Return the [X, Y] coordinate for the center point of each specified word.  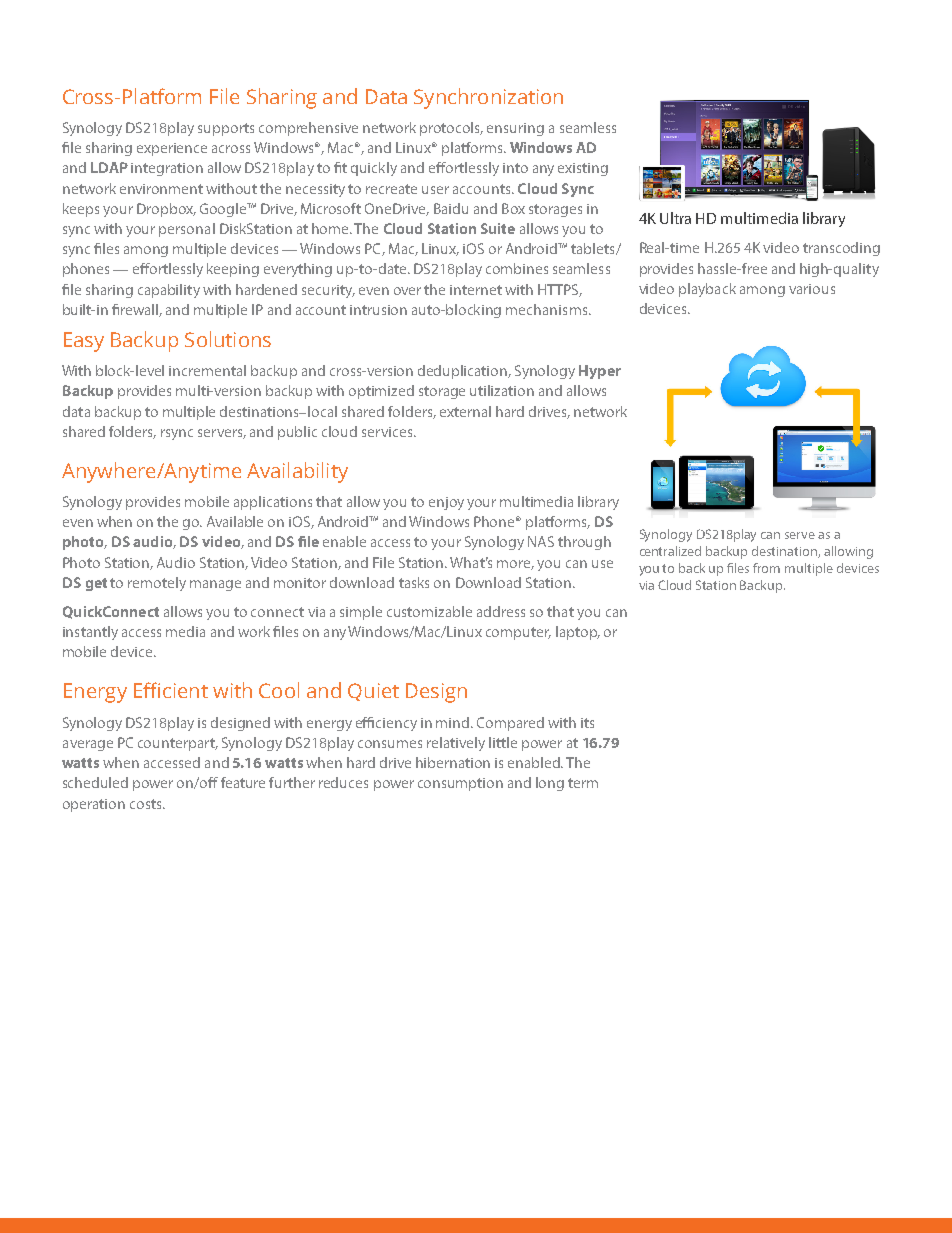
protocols [451, 129]
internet [476, 290]
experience [172, 149]
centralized [670, 551]
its [587, 723]
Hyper [600, 372]
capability [169, 291]
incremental [207, 370]
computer [518, 633]
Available [235, 521]
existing [583, 169]
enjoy [446, 503]
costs [147, 804]
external [465, 411]
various [812, 289]
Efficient [171, 690]
